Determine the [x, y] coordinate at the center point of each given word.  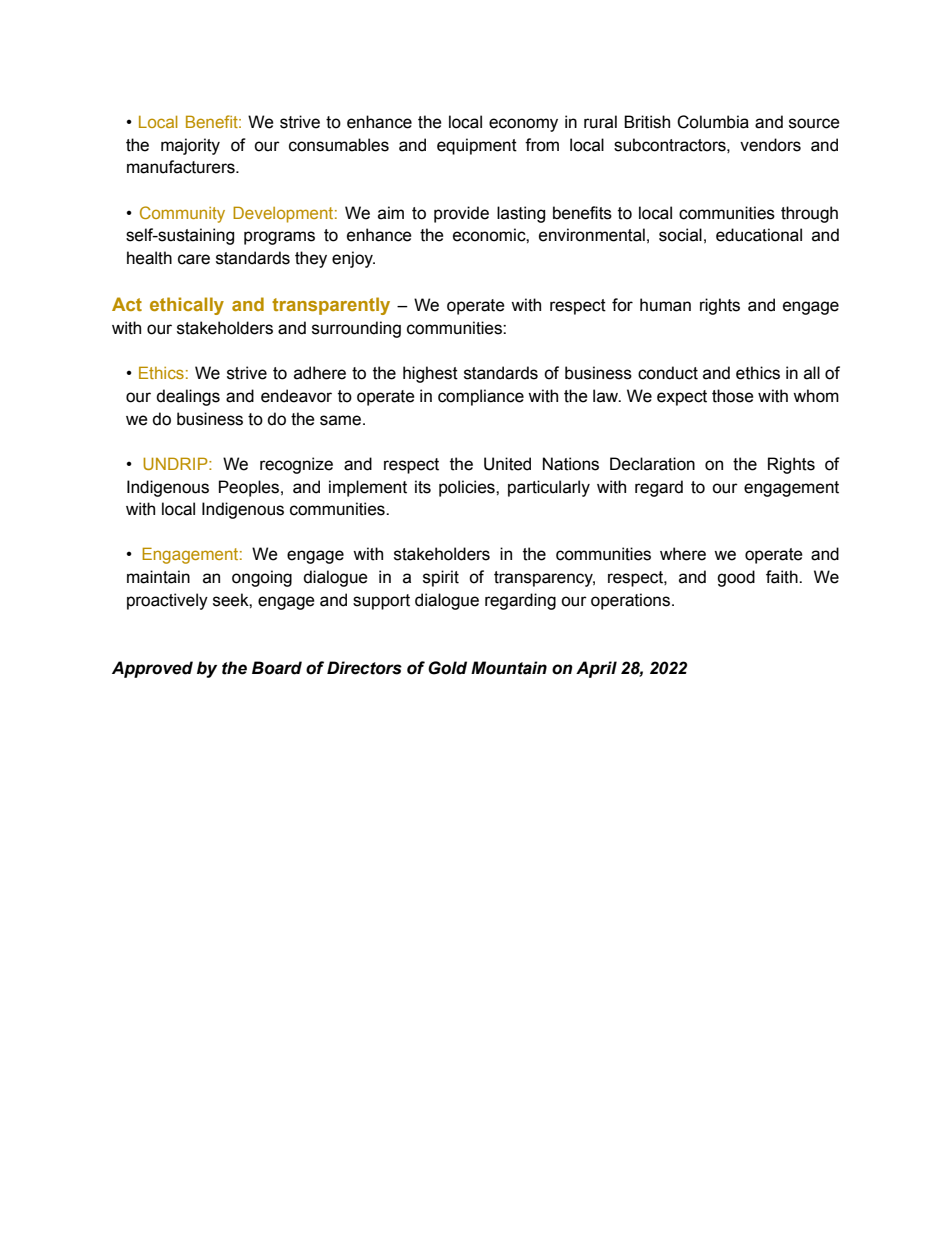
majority [190, 146]
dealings [188, 397]
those [733, 396]
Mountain [509, 668]
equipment [477, 146]
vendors [770, 145]
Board [277, 668]
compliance [481, 397]
